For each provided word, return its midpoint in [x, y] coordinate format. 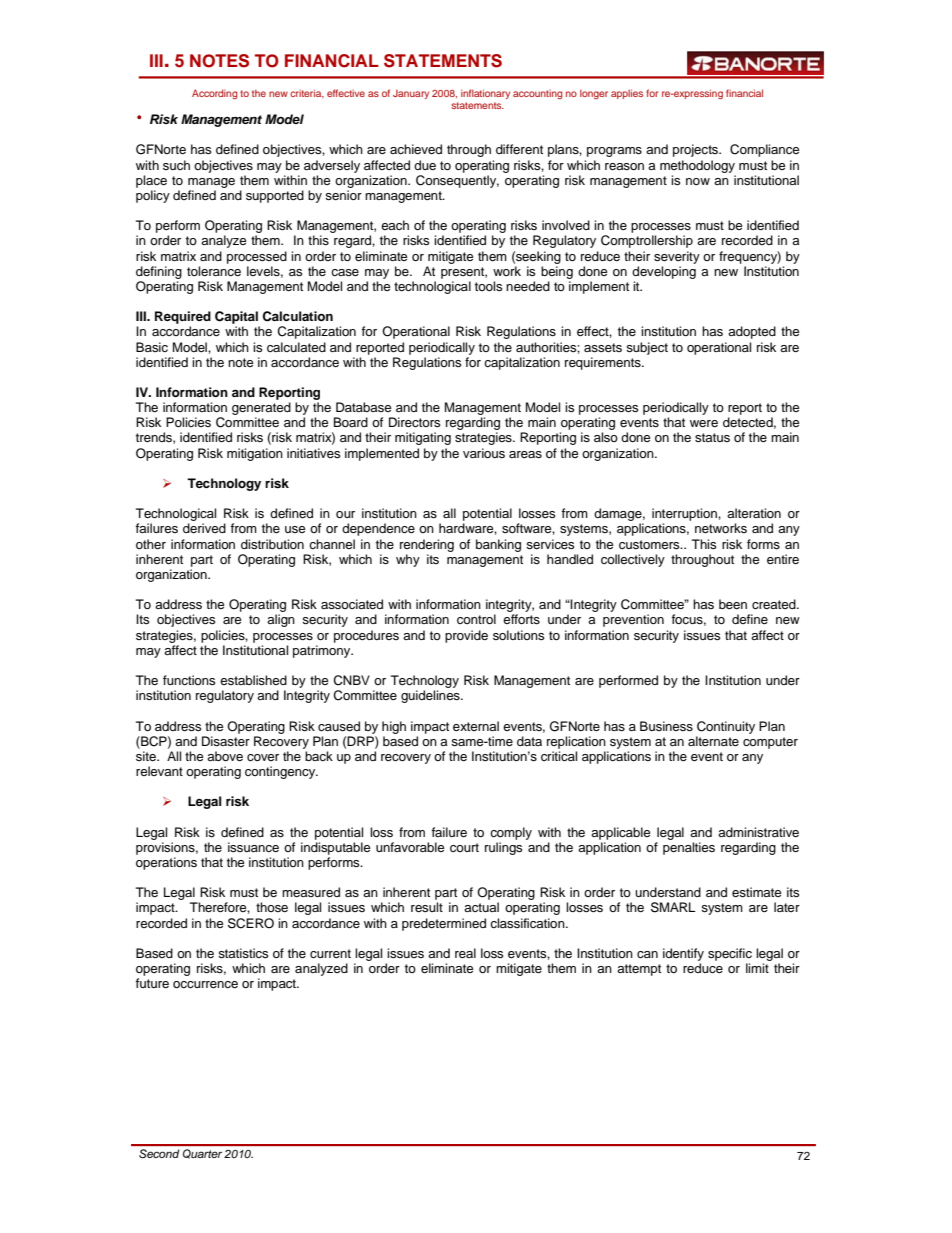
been [733, 604]
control [476, 619]
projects [697, 150]
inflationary [485, 94]
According [214, 94]
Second [159, 1153]
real [465, 953]
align [281, 620]
